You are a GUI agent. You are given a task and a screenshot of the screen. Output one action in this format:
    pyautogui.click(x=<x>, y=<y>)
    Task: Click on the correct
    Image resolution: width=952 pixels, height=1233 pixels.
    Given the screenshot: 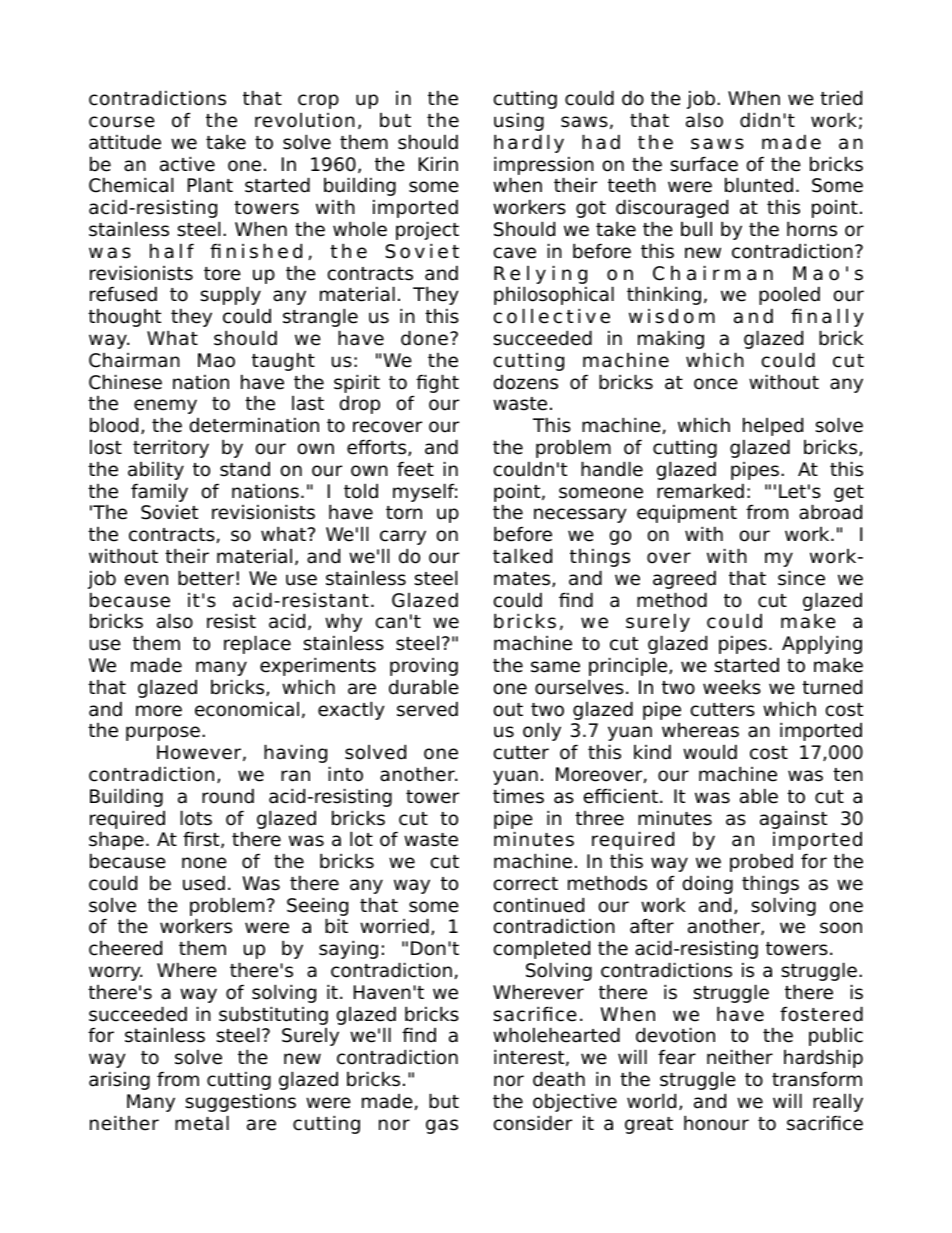 What is the action you would take?
    pyautogui.click(x=526, y=884)
